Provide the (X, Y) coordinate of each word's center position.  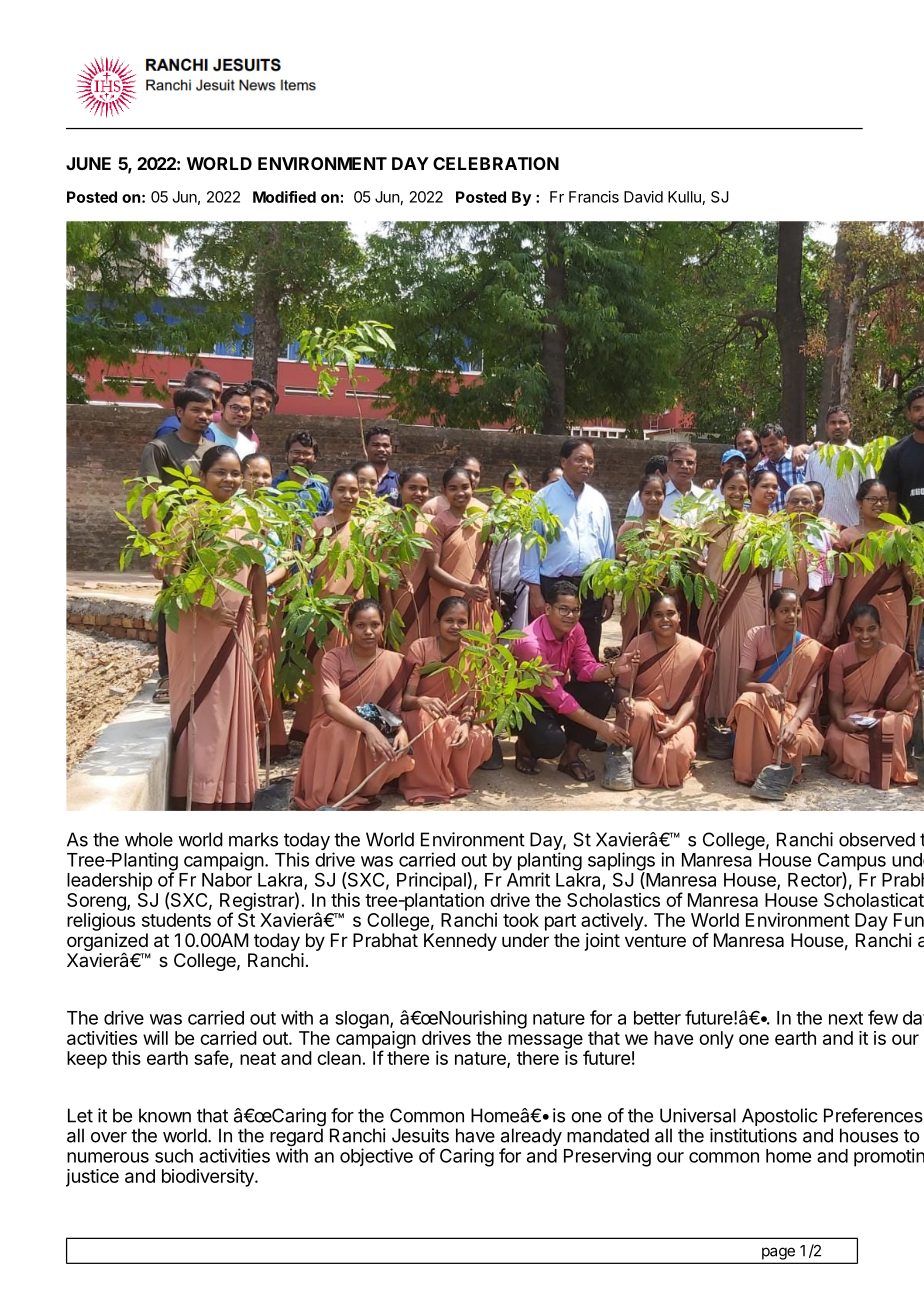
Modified (284, 197)
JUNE (88, 163)
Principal (431, 881)
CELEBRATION (496, 163)
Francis (594, 197)
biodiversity (209, 1178)
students (176, 920)
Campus (852, 863)
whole (149, 839)
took (521, 920)
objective (376, 1157)
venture (655, 940)
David (643, 197)
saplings (621, 862)
